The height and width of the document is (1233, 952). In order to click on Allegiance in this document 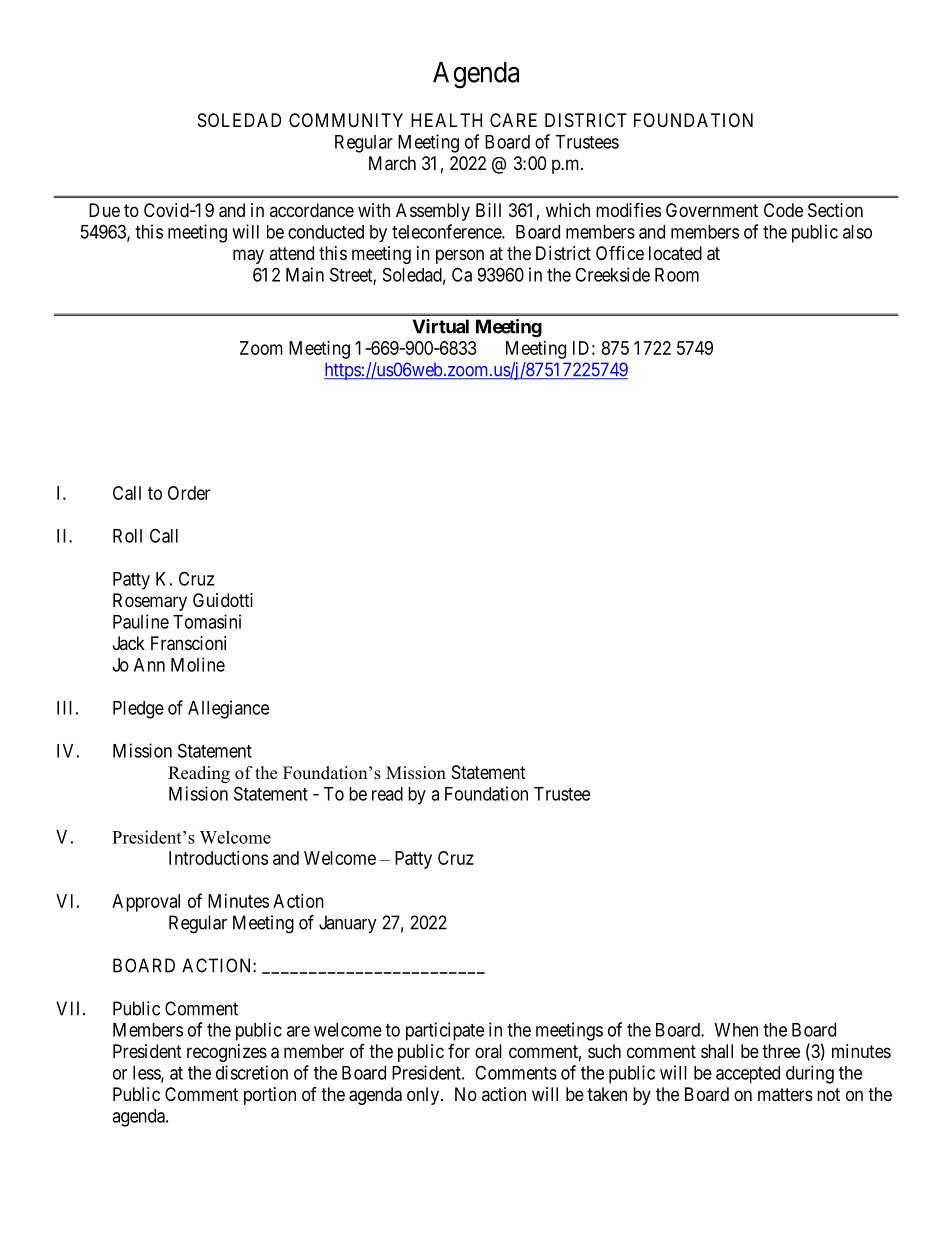, I will do `click(228, 709)`.
